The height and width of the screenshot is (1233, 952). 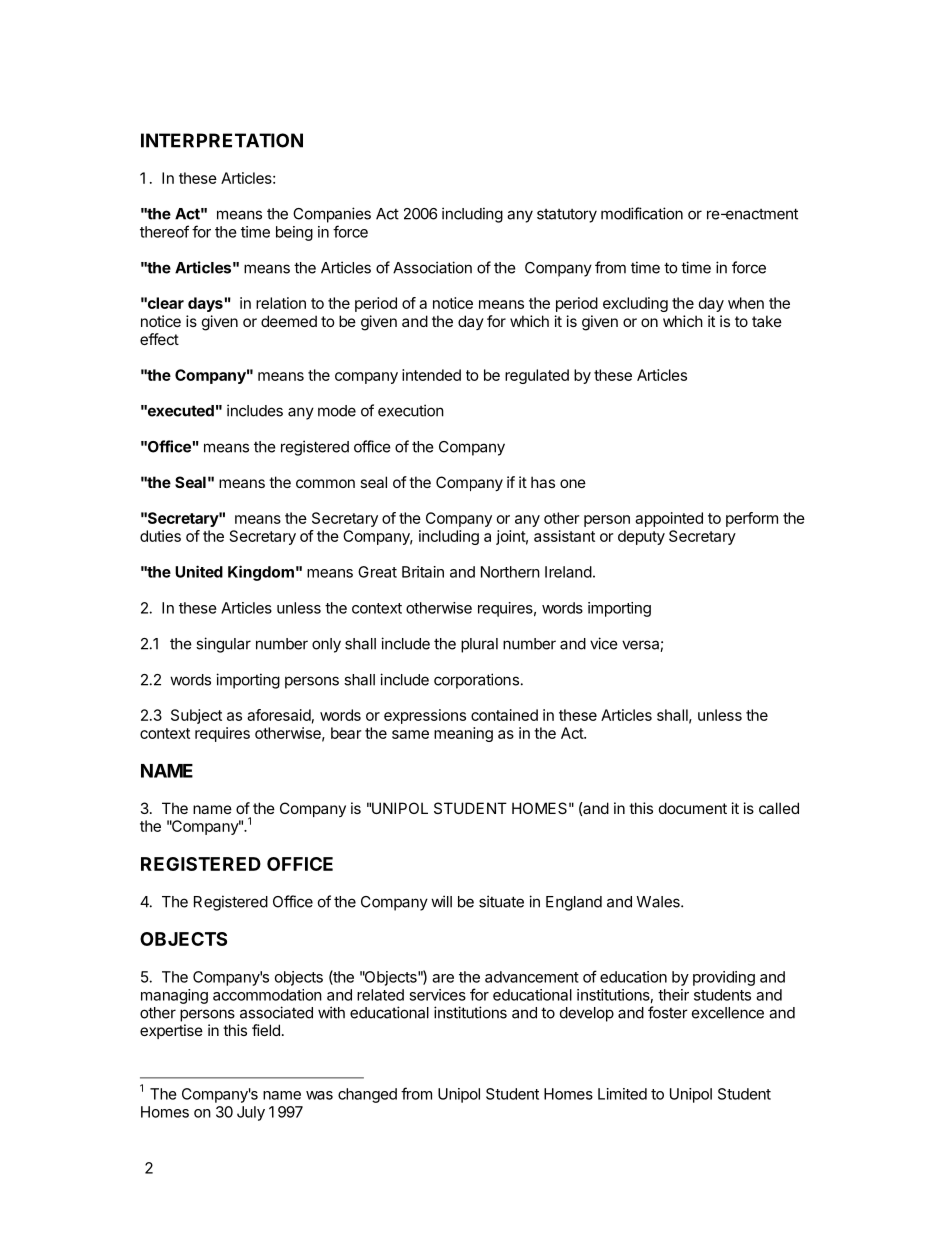 I want to click on plural, so click(x=479, y=645).
